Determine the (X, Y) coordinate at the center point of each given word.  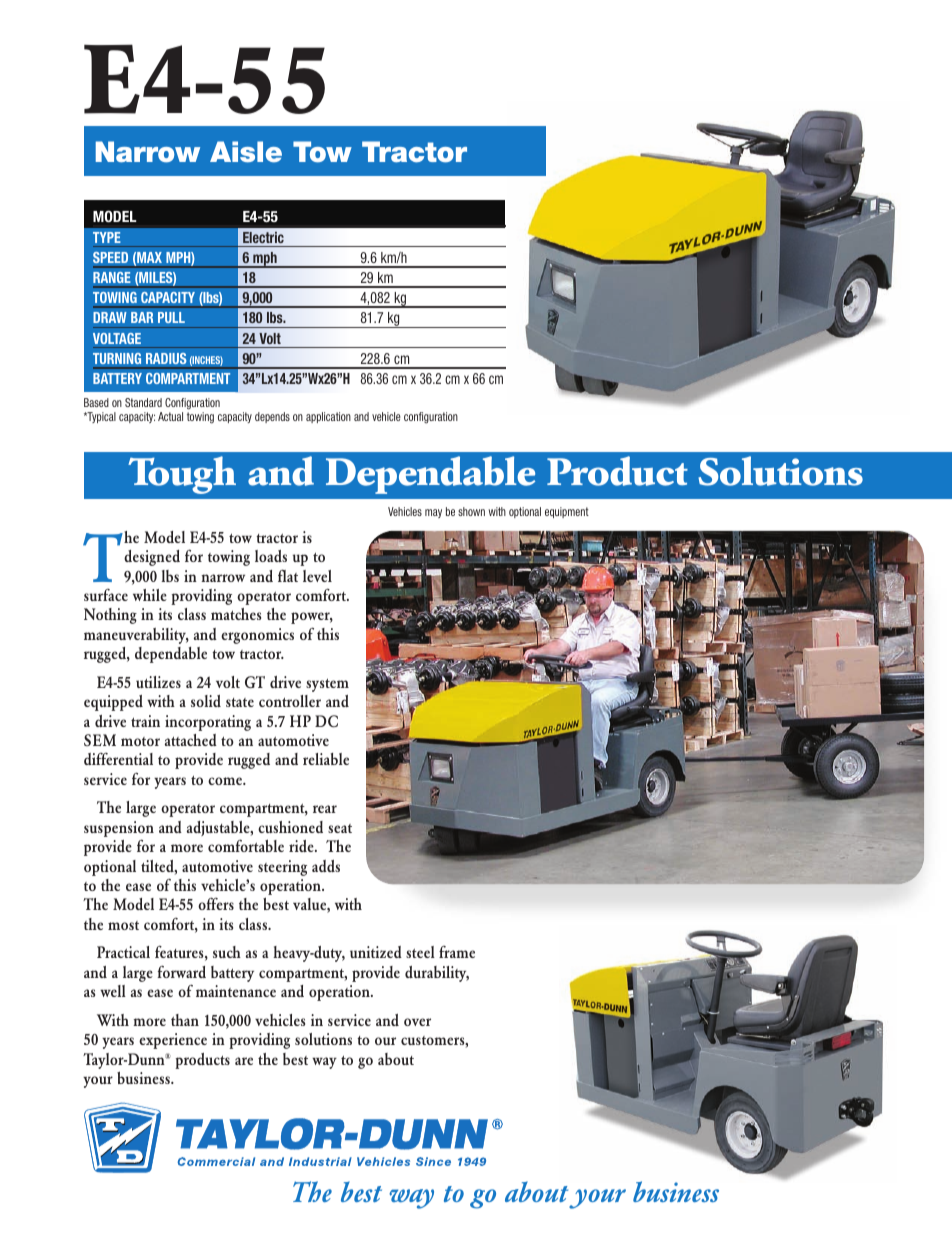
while (150, 595)
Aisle (246, 152)
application (328, 417)
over (417, 1022)
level (317, 576)
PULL (171, 317)
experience (173, 1041)
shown (471, 511)
